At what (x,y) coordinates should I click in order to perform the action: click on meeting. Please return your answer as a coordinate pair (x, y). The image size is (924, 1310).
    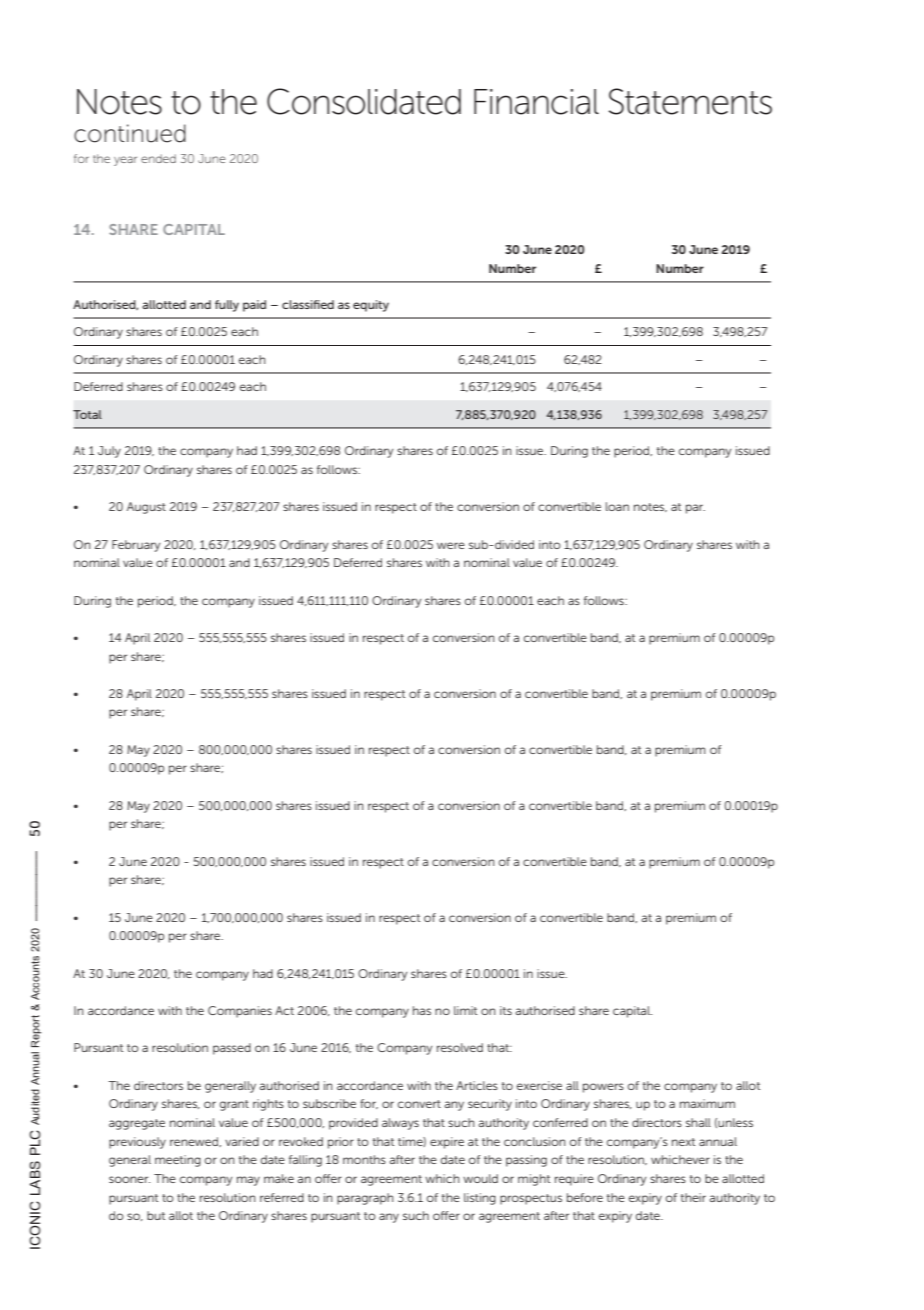
    Looking at the image, I should click on (178, 1161).
